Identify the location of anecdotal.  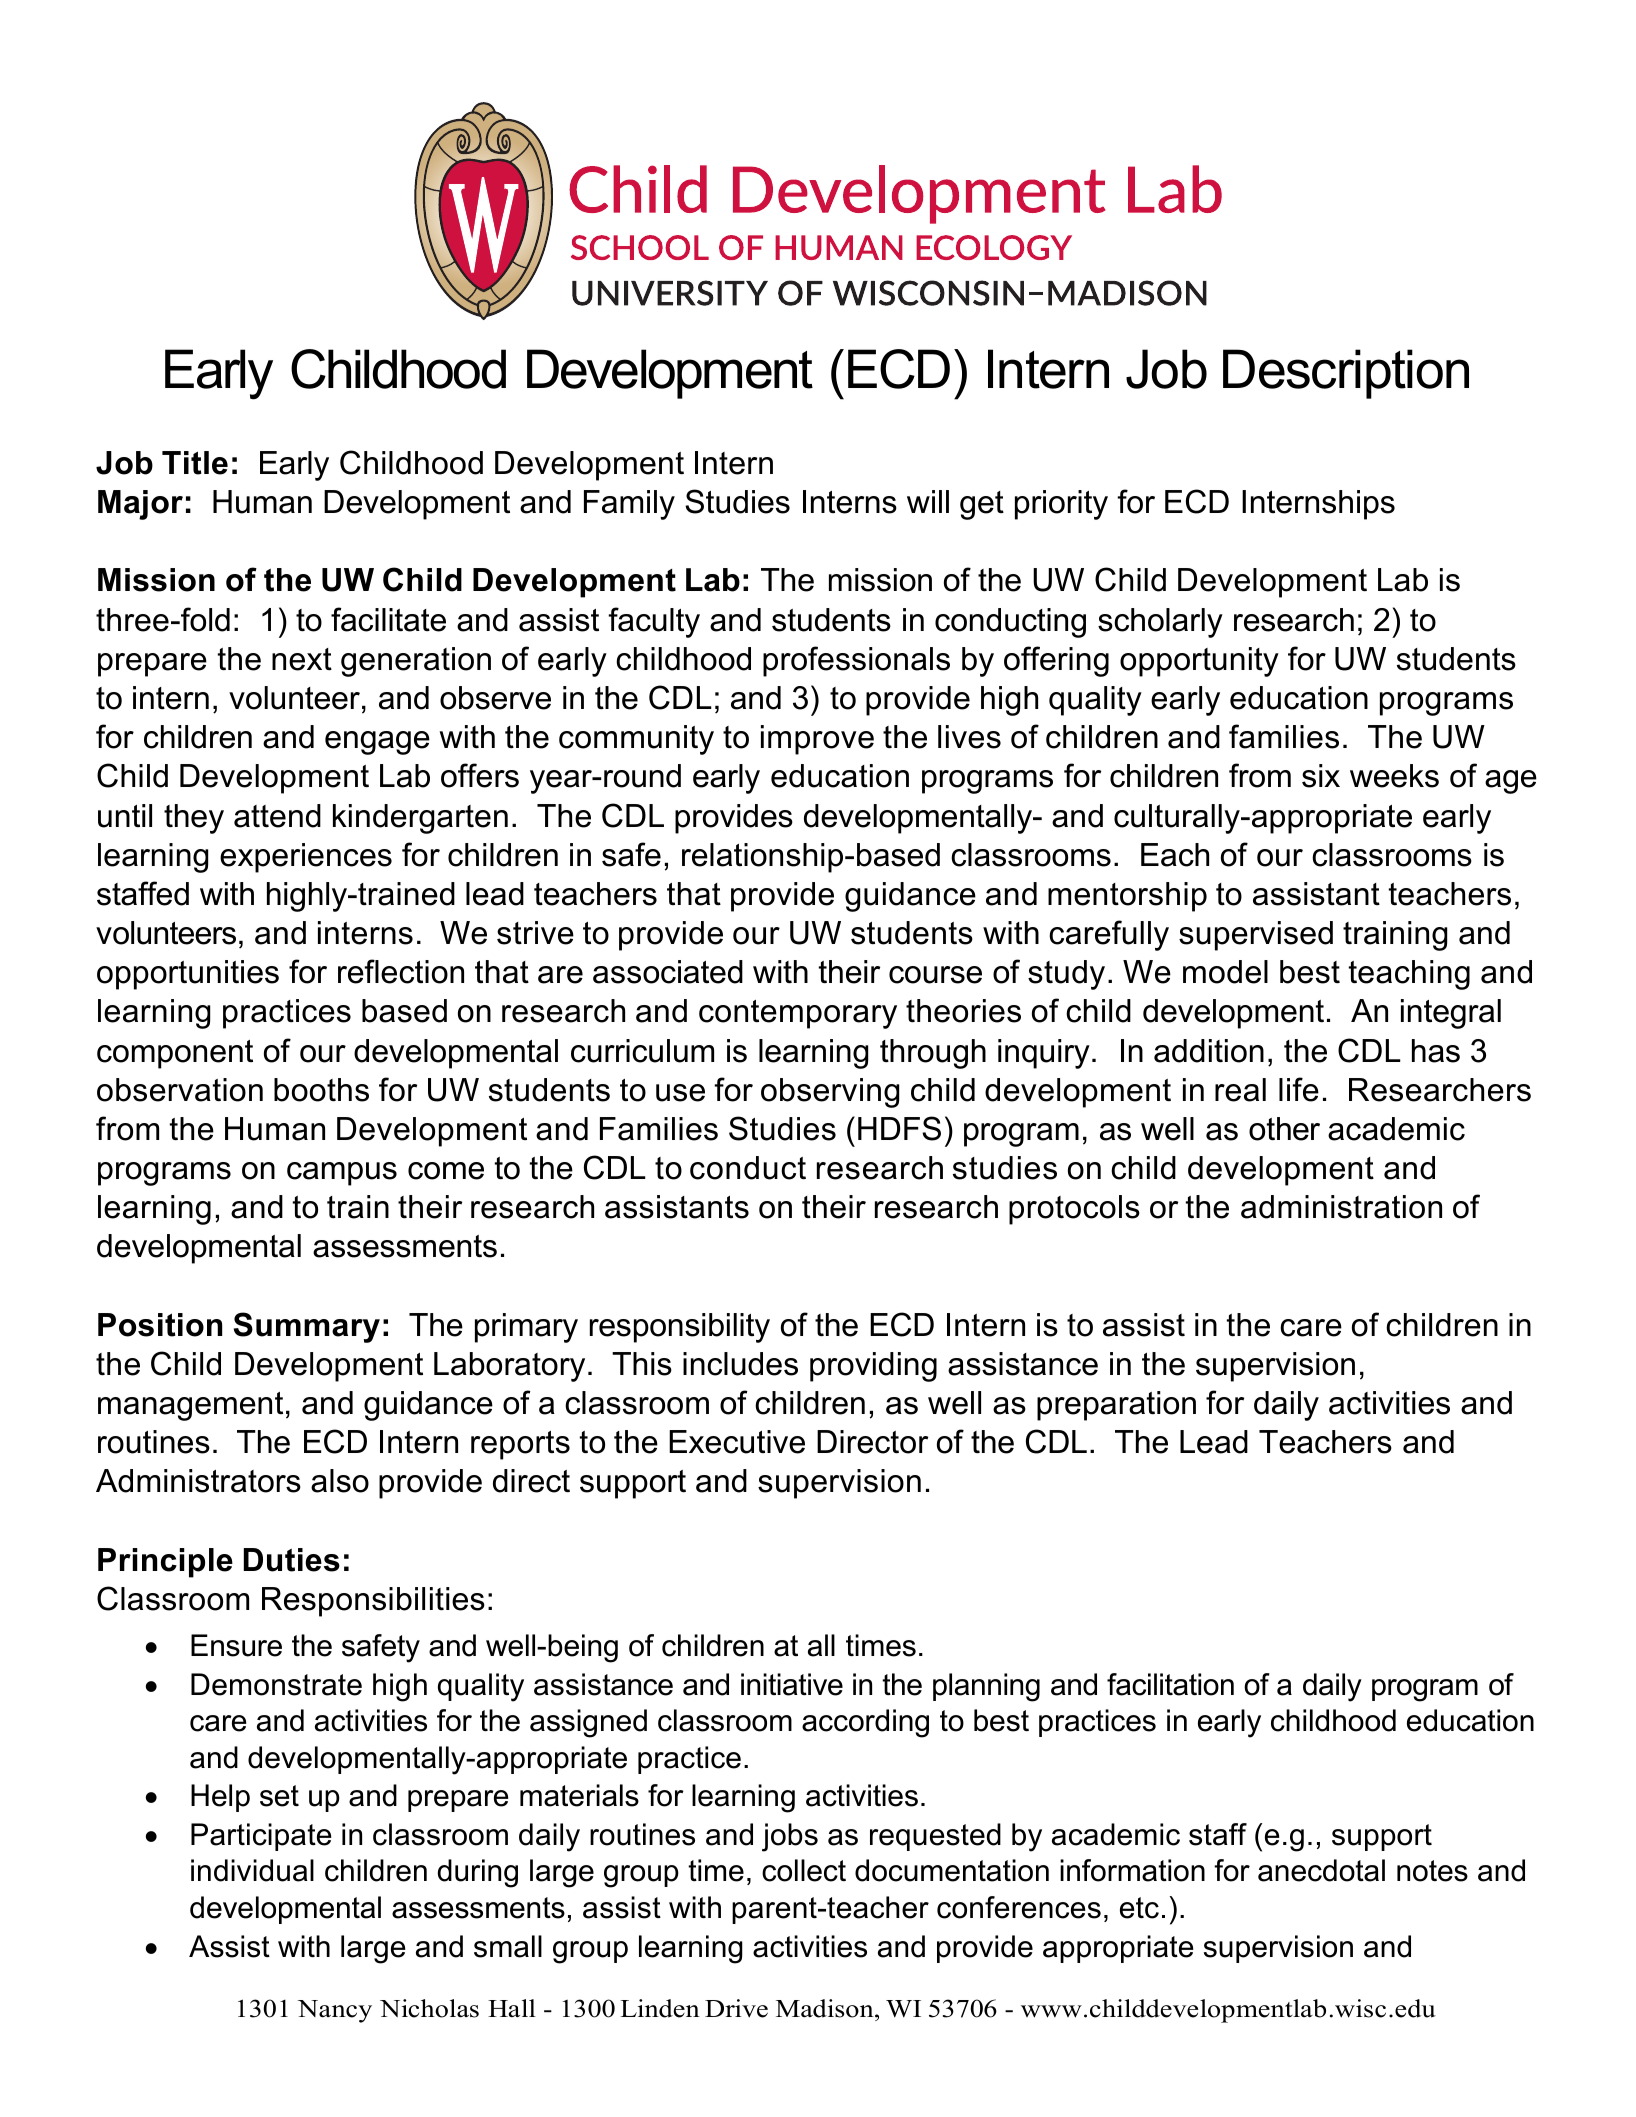
(1321, 1870).
